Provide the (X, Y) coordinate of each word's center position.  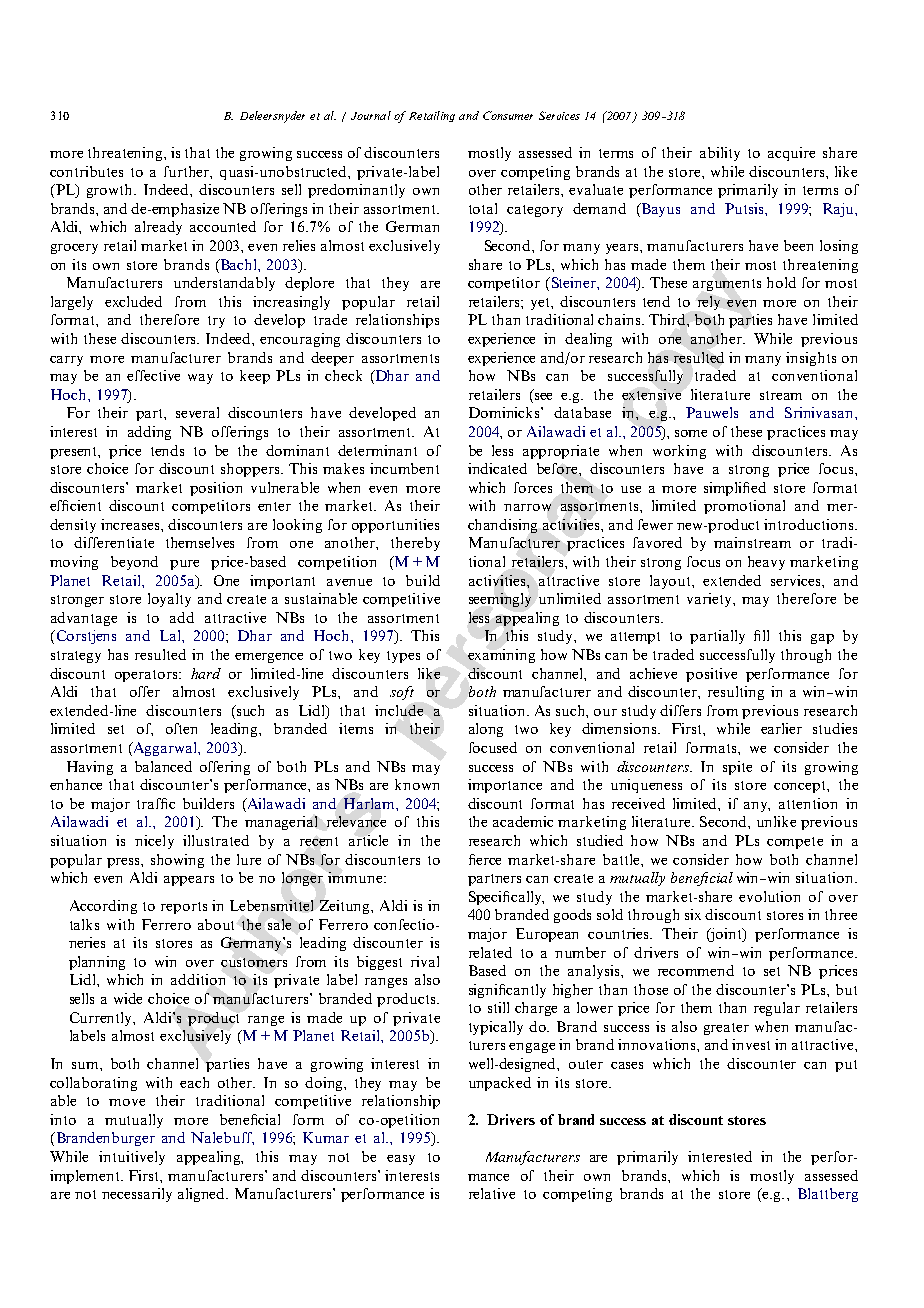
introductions (810, 524)
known (417, 784)
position (216, 489)
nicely (154, 842)
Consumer (508, 115)
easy (401, 1160)
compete (795, 843)
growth (111, 191)
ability (720, 154)
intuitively (132, 1158)
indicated (497, 468)
